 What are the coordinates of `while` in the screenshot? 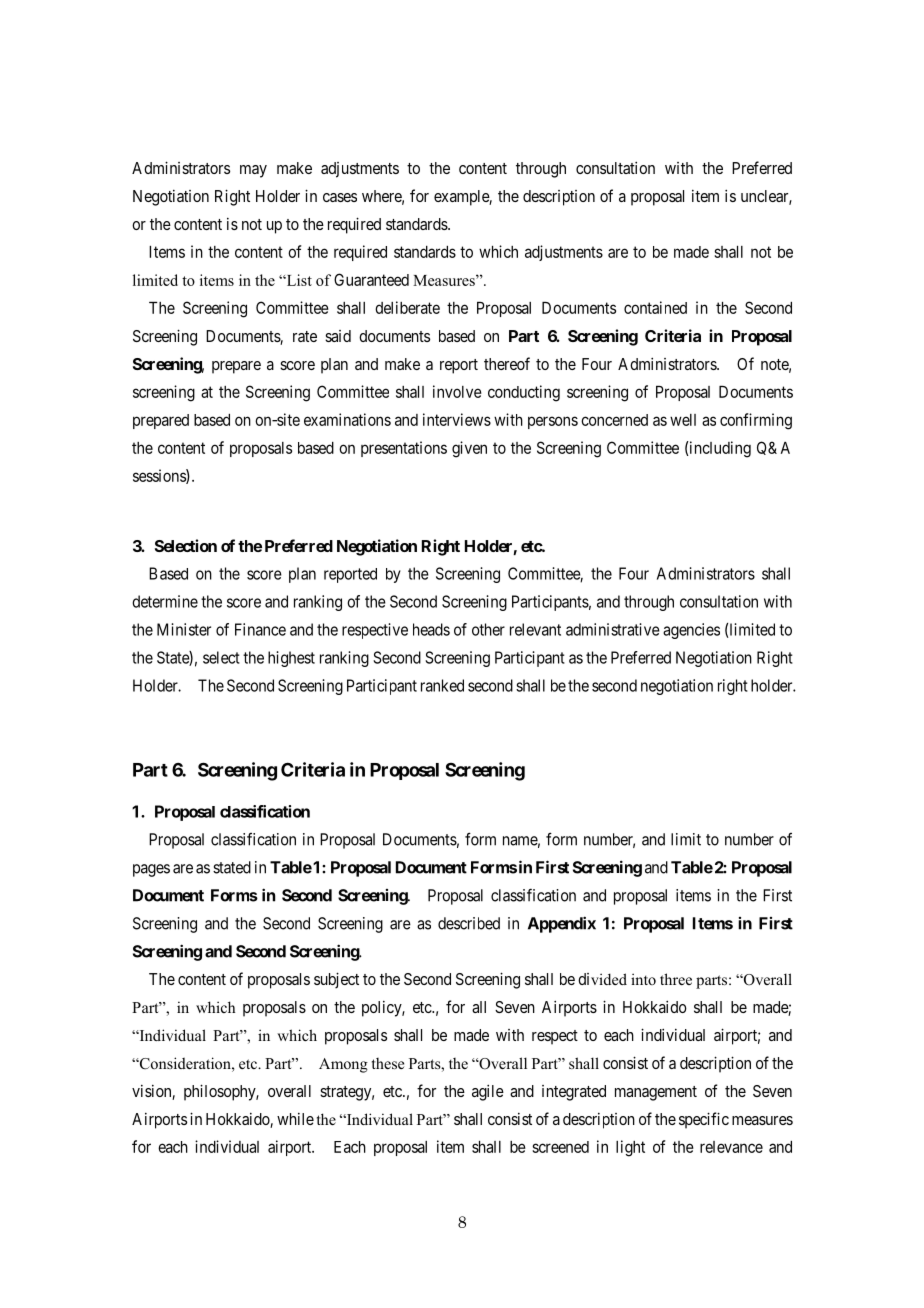 It's located at (295, 1119).
